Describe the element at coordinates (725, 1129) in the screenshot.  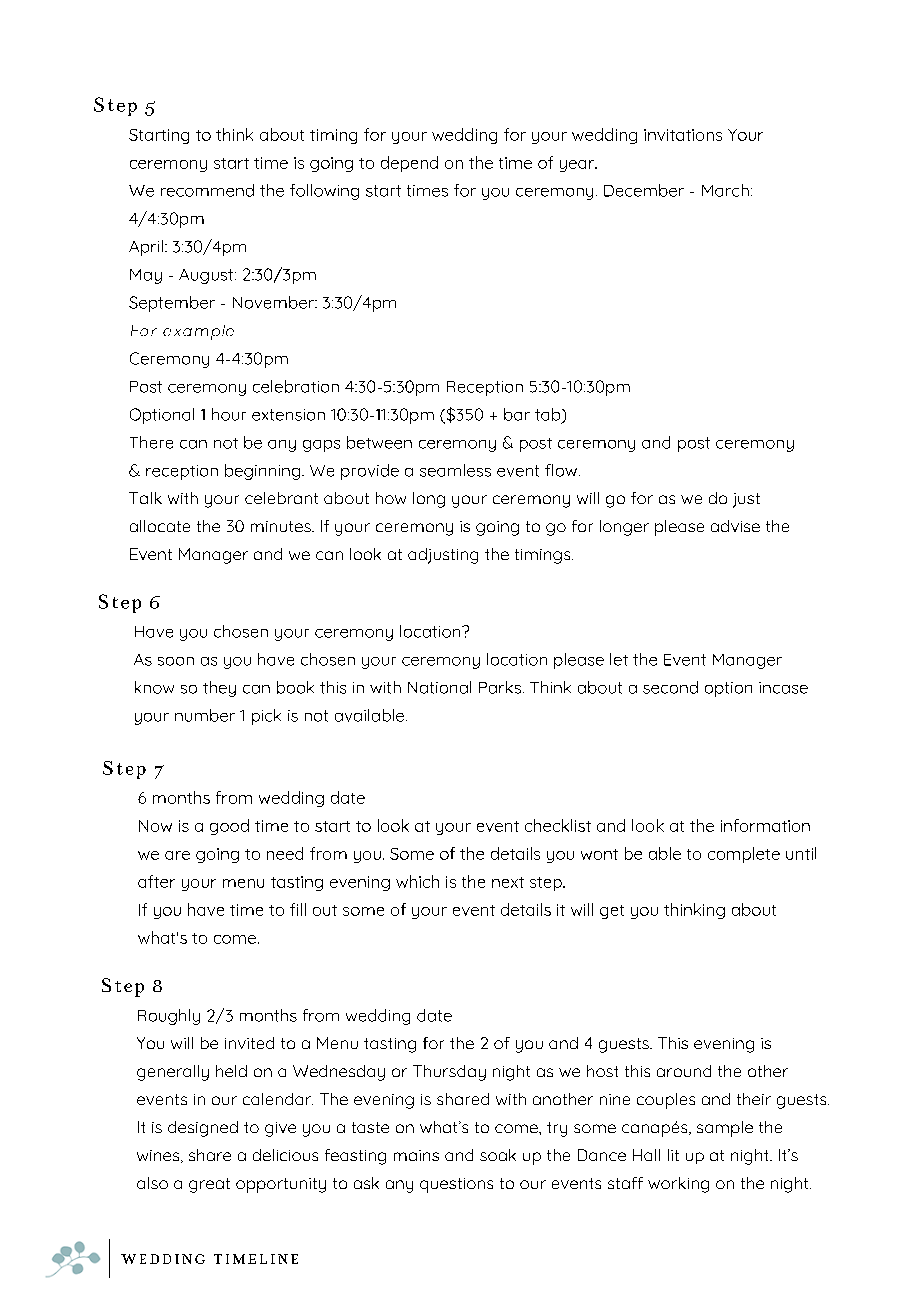
I see `sample` at that location.
